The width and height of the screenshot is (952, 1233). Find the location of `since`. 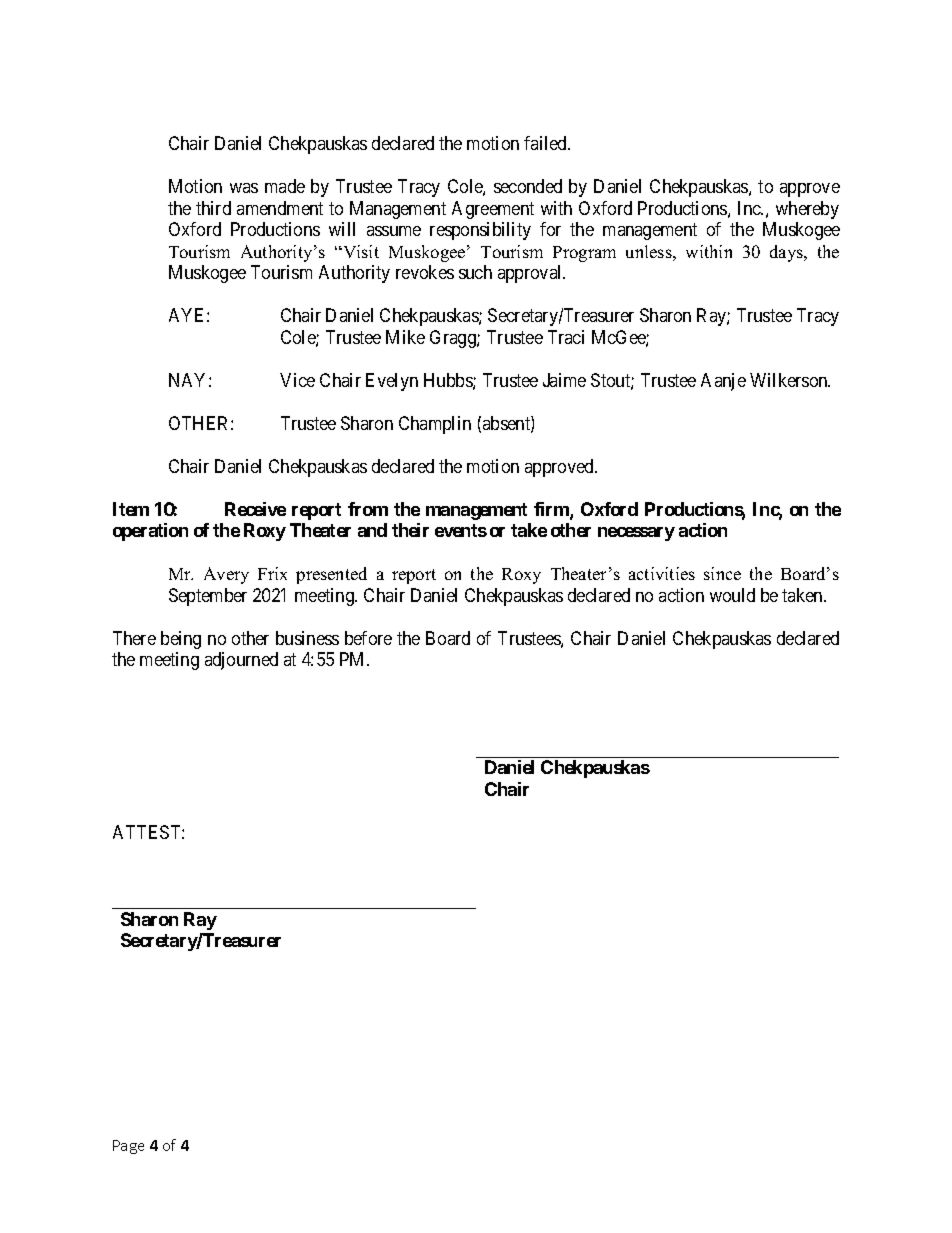

since is located at coordinates (722, 573).
